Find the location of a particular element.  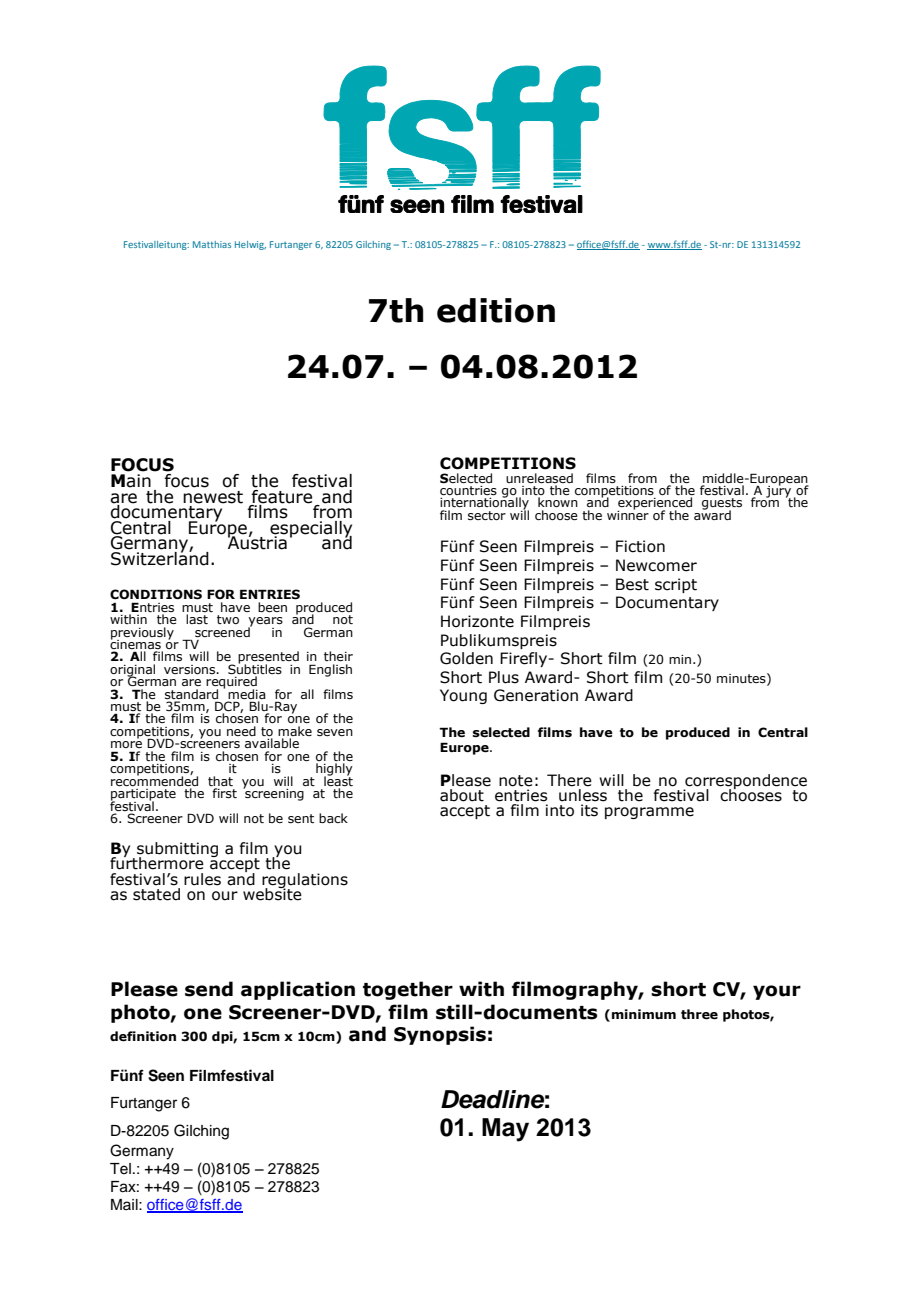

May is located at coordinates (505, 1130).
